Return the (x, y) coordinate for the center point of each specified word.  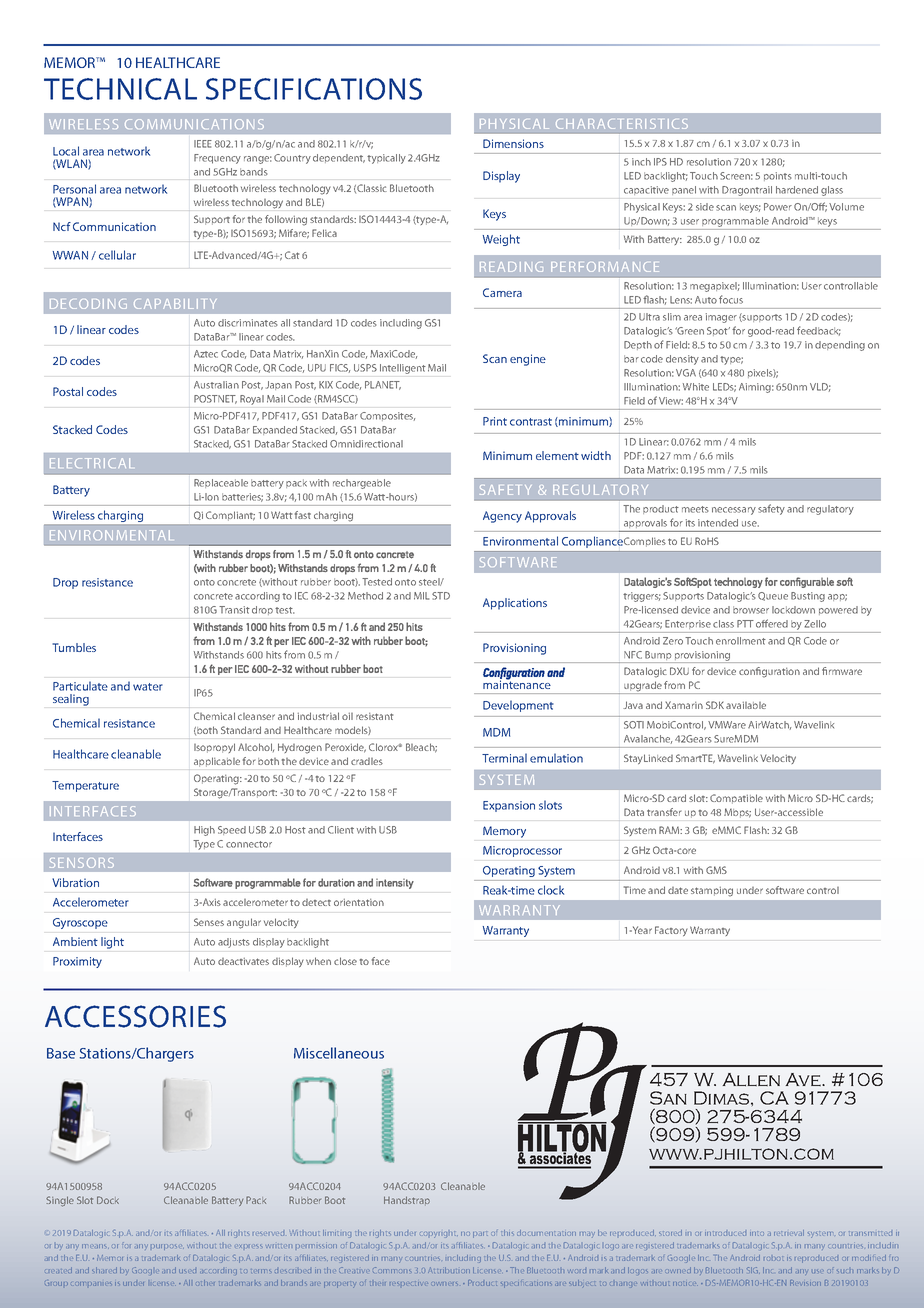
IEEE (203, 144)
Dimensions (513, 143)
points (778, 176)
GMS (716, 870)
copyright (439, 1234)
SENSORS (82, 863)
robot (774, 1259)
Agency (502, 517)
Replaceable (221, 483)
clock (551, 890)
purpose (167, 1247)
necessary (734, 511)
